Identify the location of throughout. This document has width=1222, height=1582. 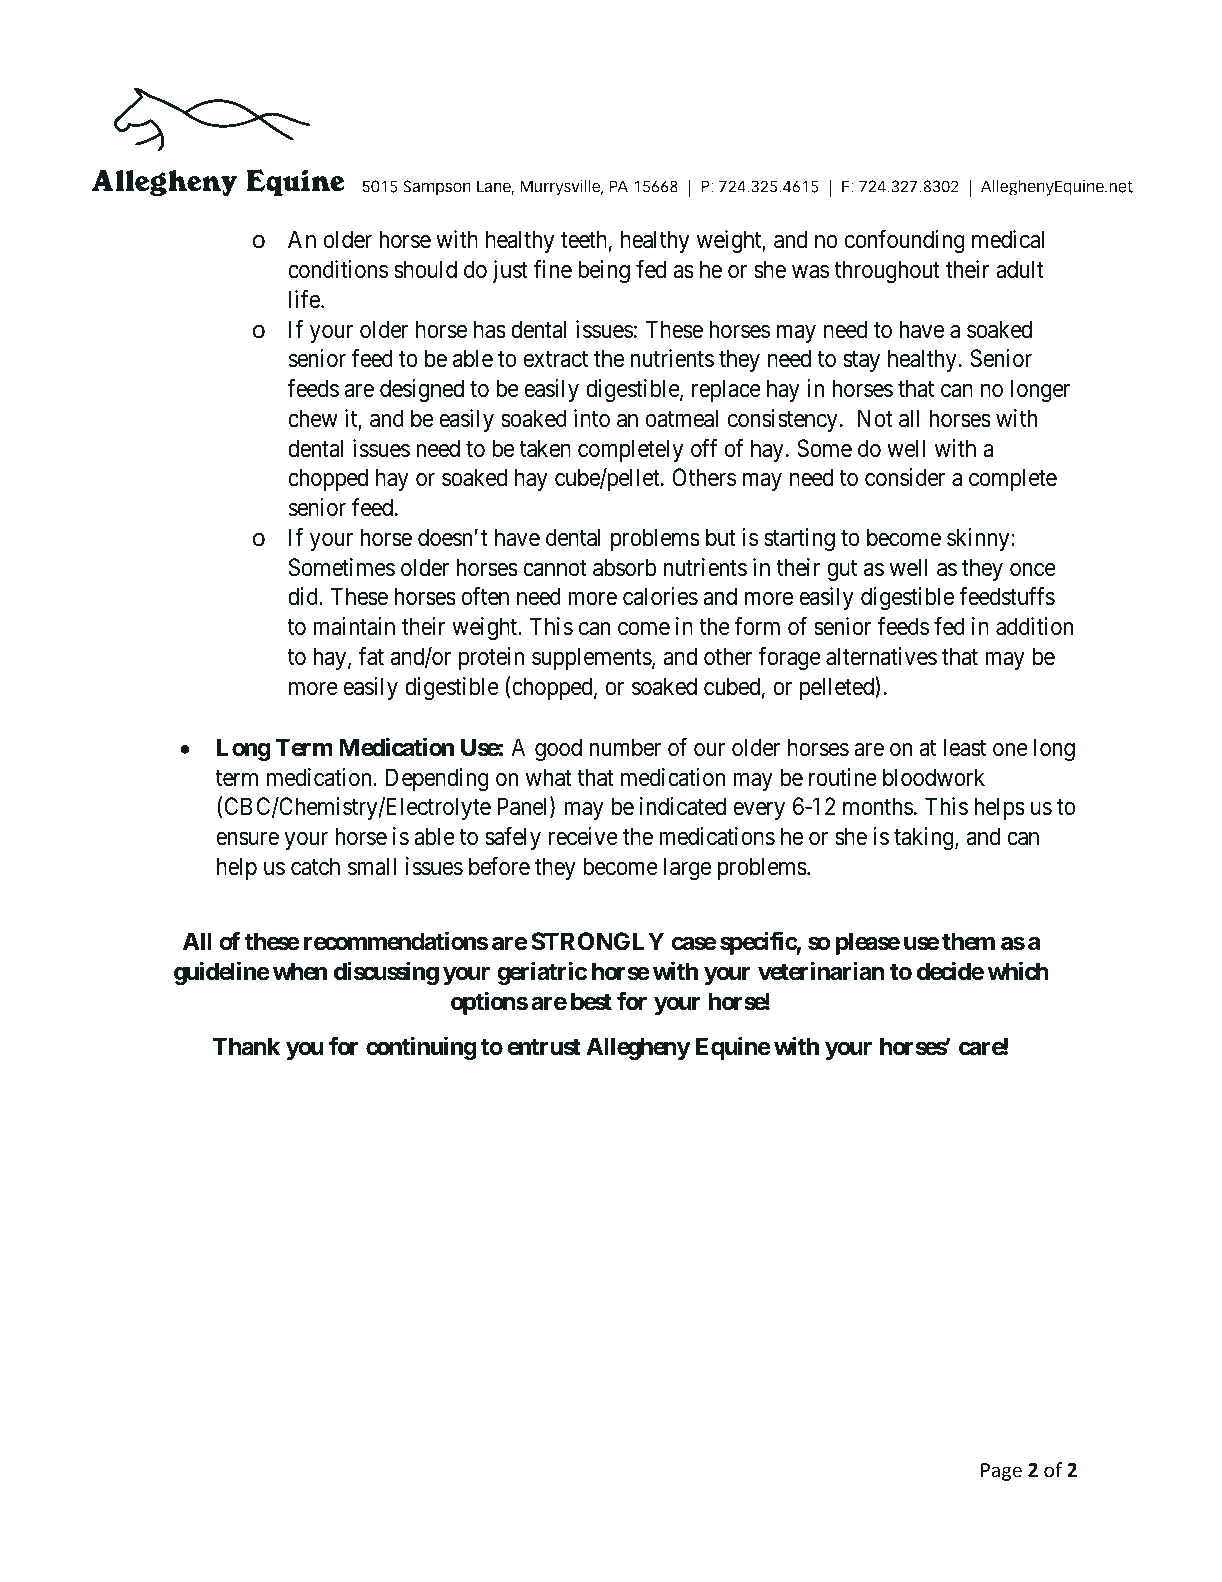
(887, 271).
